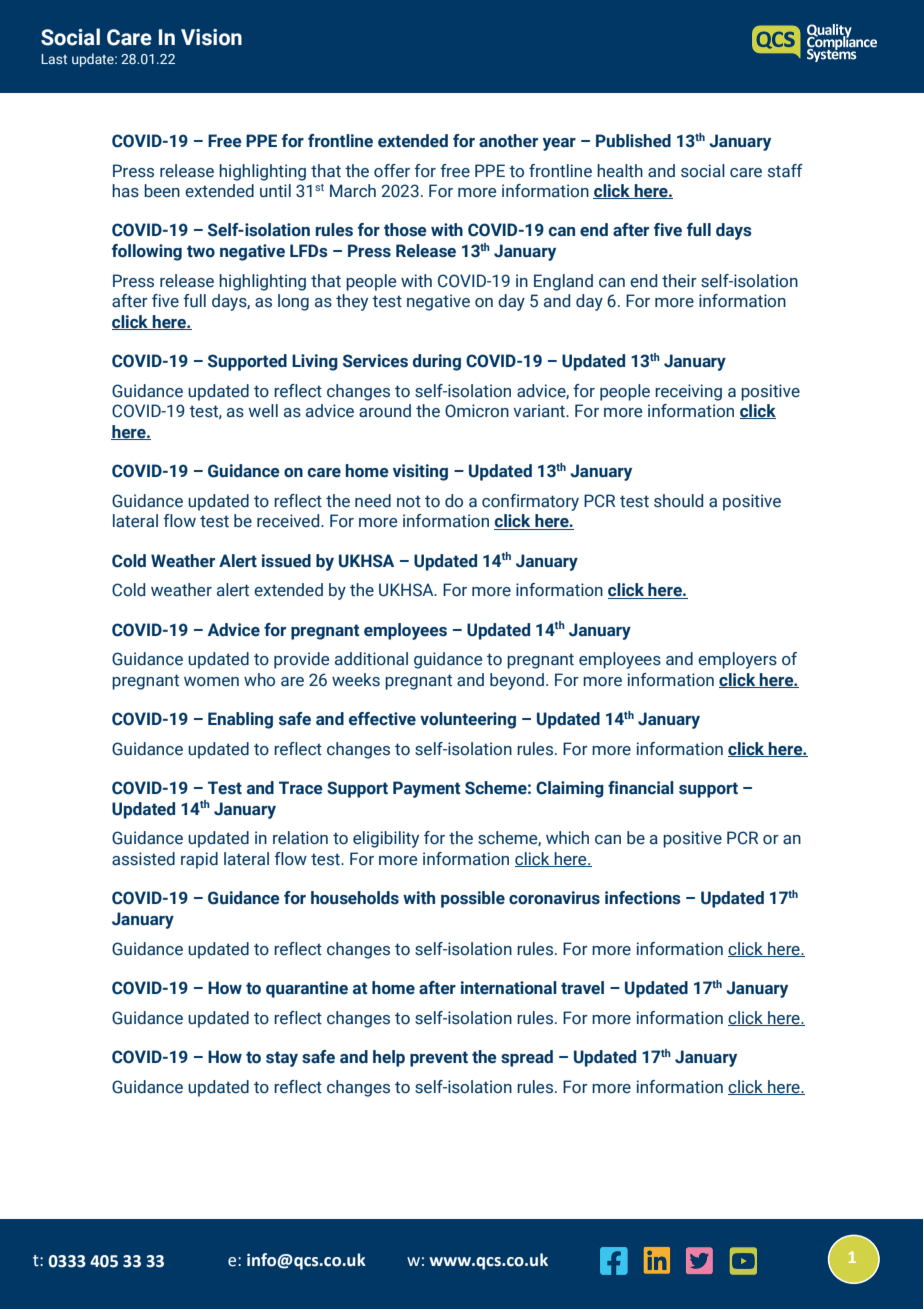 This page has width=924, height=1309. What do you see at coordinates (437, 362) in the page?
I see `during` at bounding box center [437, 362].
